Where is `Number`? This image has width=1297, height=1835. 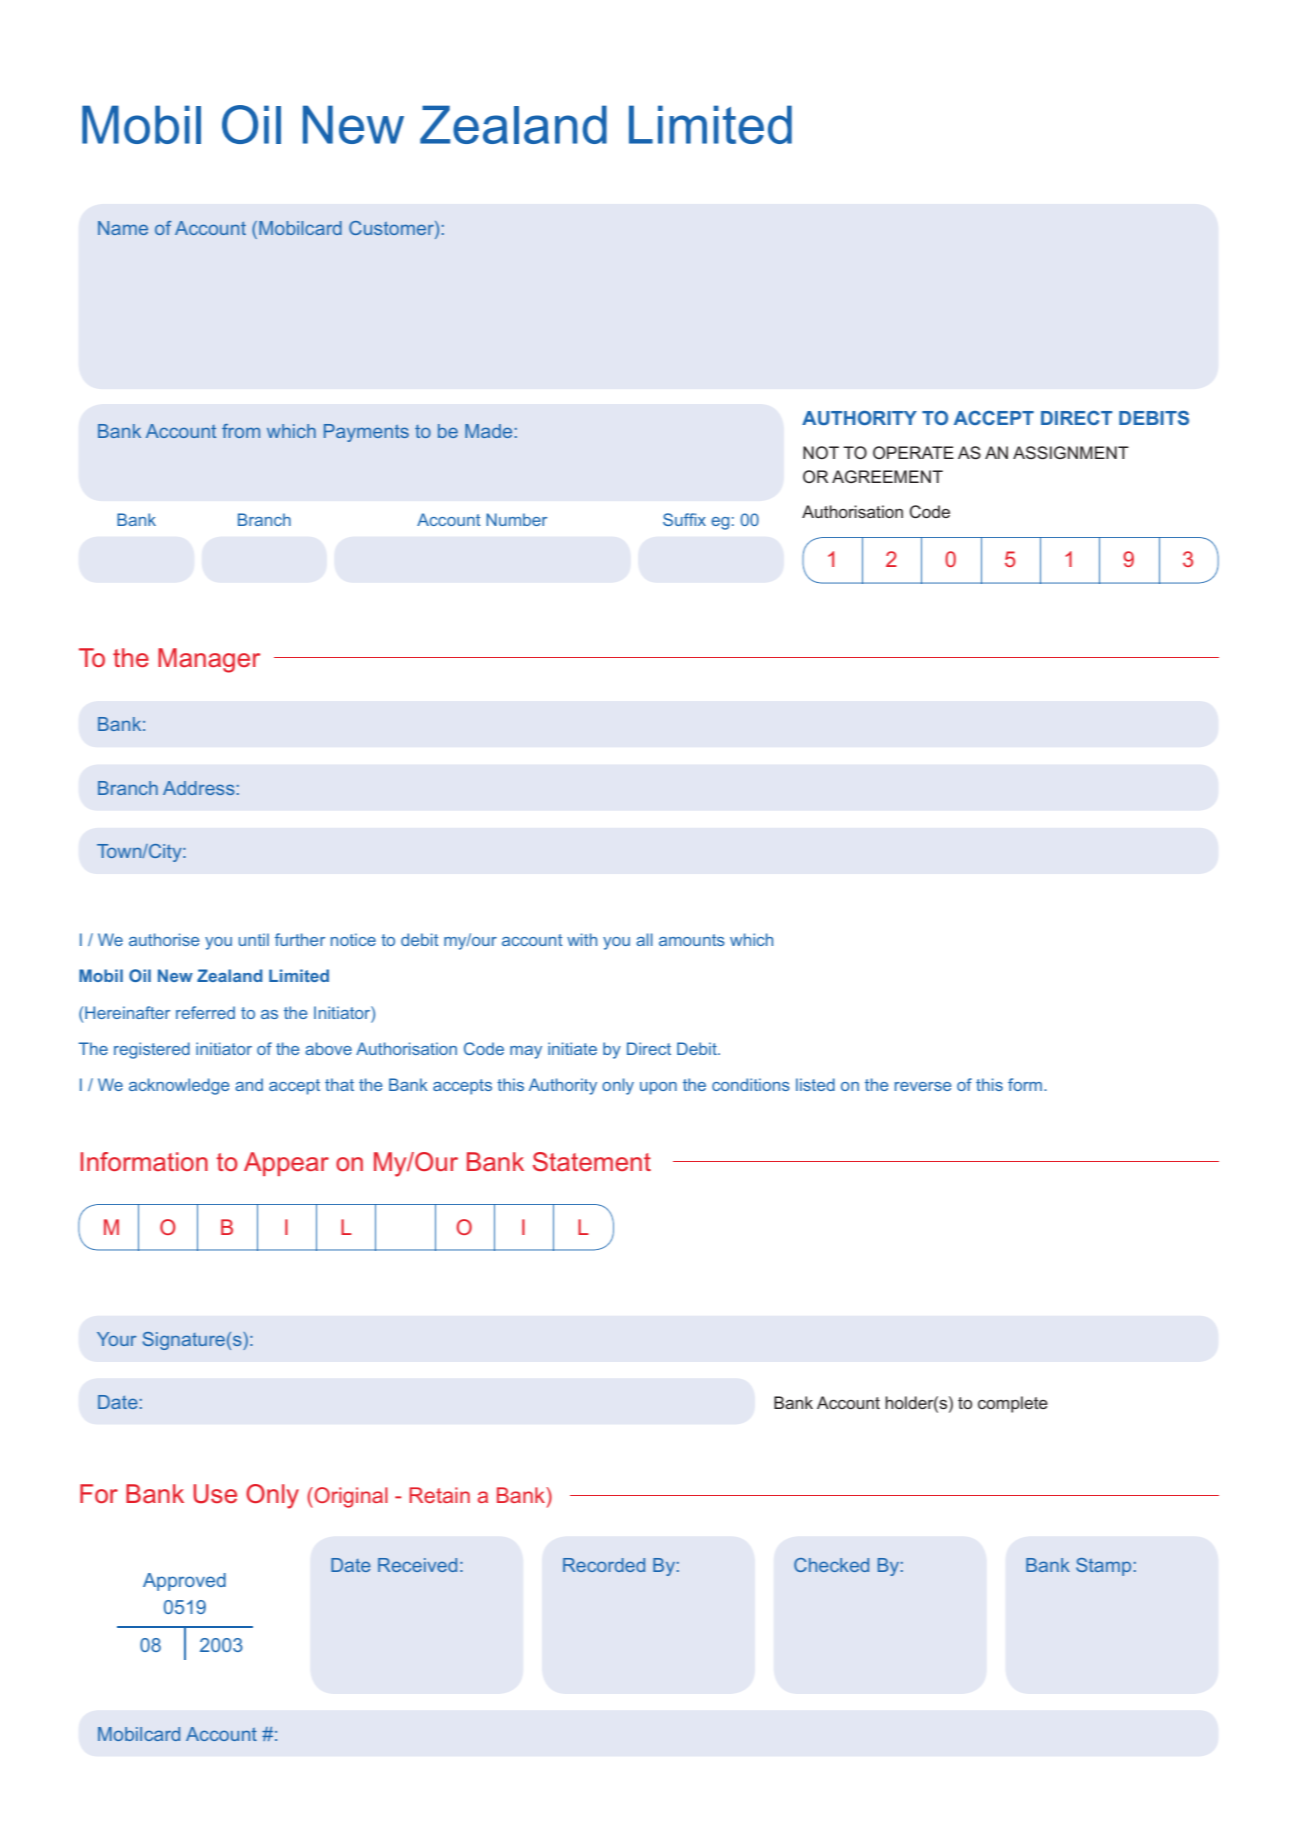 Number is located at coordinates (516, 519).
